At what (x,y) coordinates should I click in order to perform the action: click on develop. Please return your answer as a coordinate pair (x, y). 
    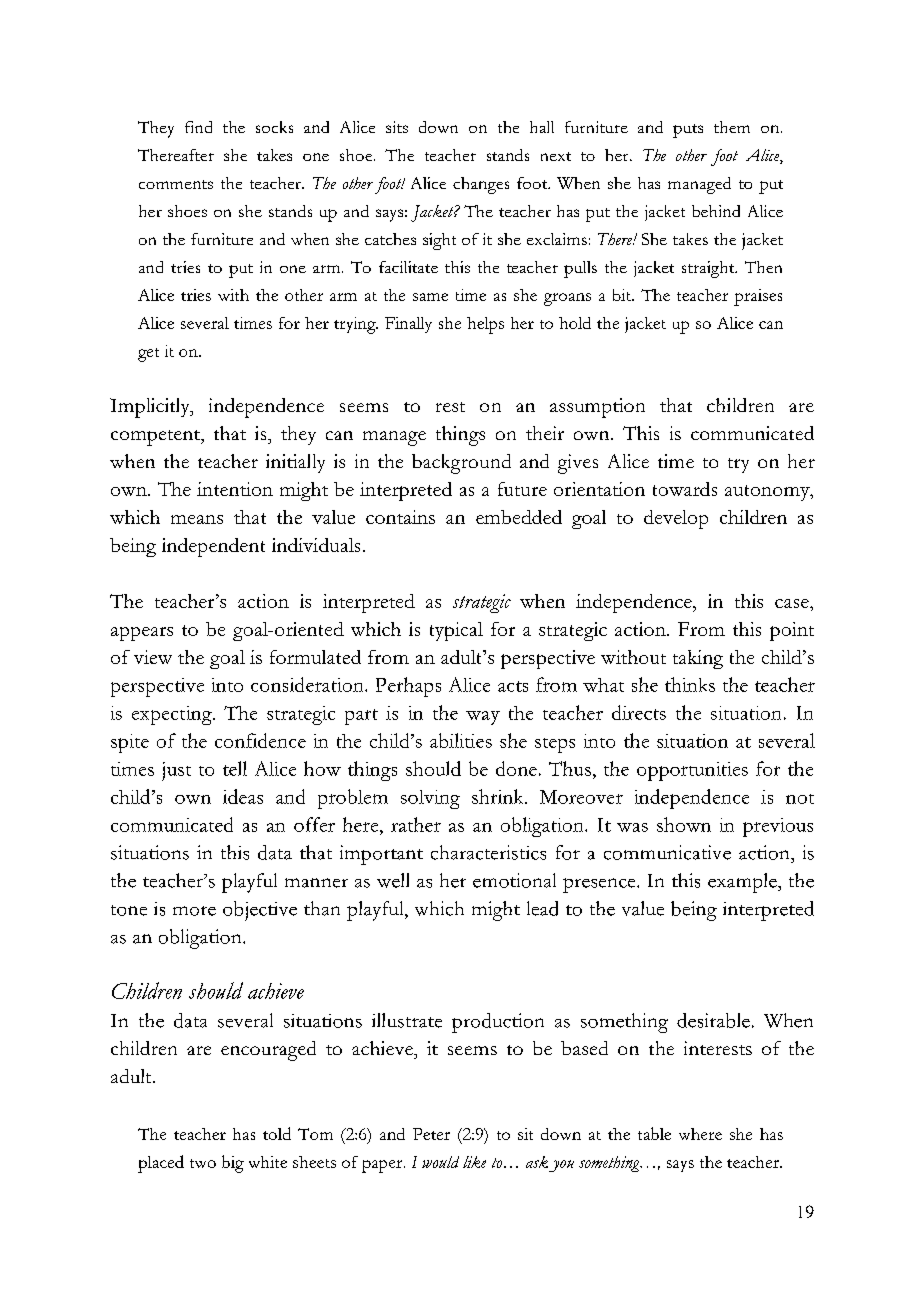
    Looking at the image, I should click on (676, 519).
